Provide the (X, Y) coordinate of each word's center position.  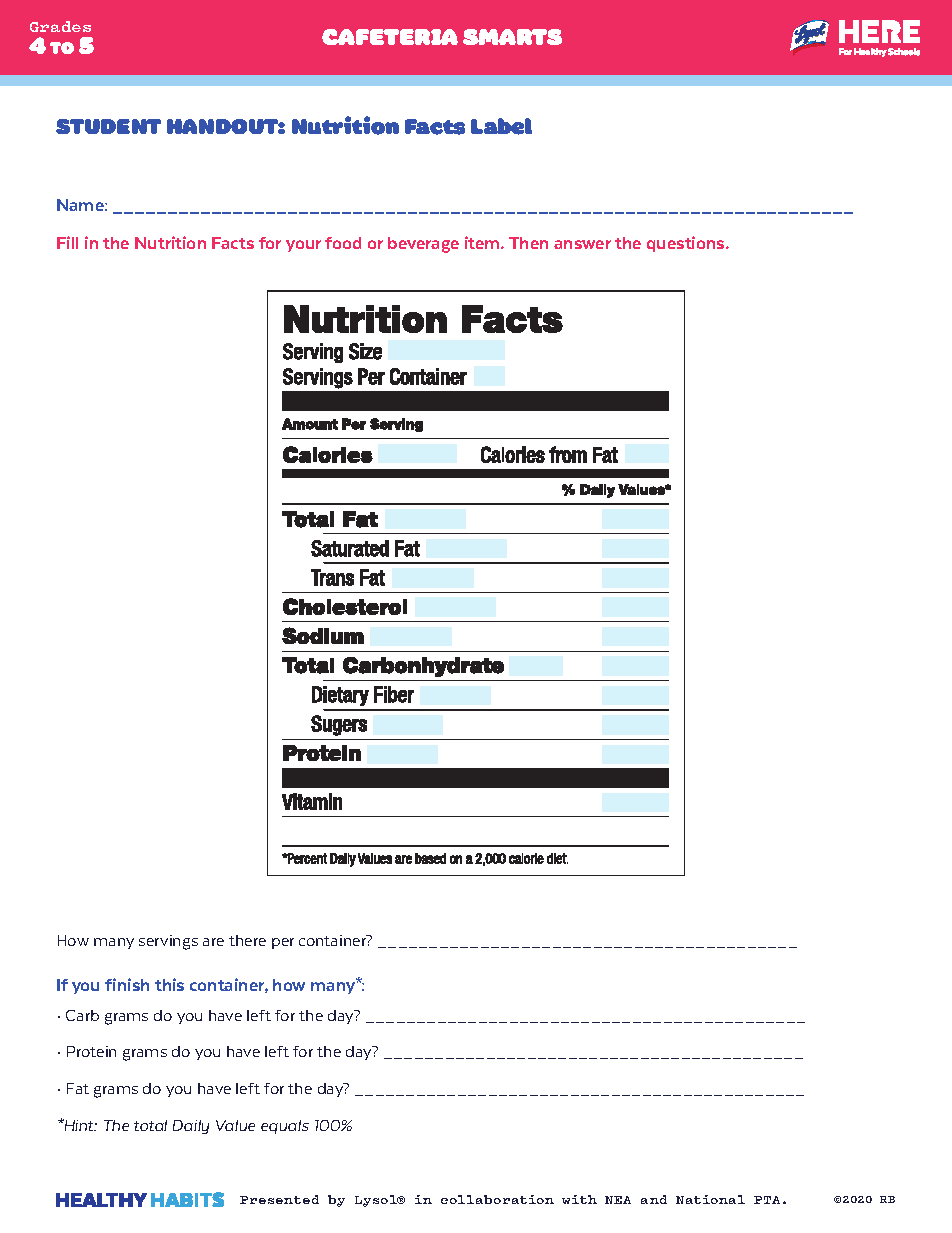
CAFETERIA (390, 37)
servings (168, 942)
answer (582, 244)
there (247, 940)
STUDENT (108, 126)
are (213, 942)
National (710, 1199)
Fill (67, 242)
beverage (423, 245)
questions (687, 244)
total (150, 1125)
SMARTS (512, 37)
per (283, 943)
